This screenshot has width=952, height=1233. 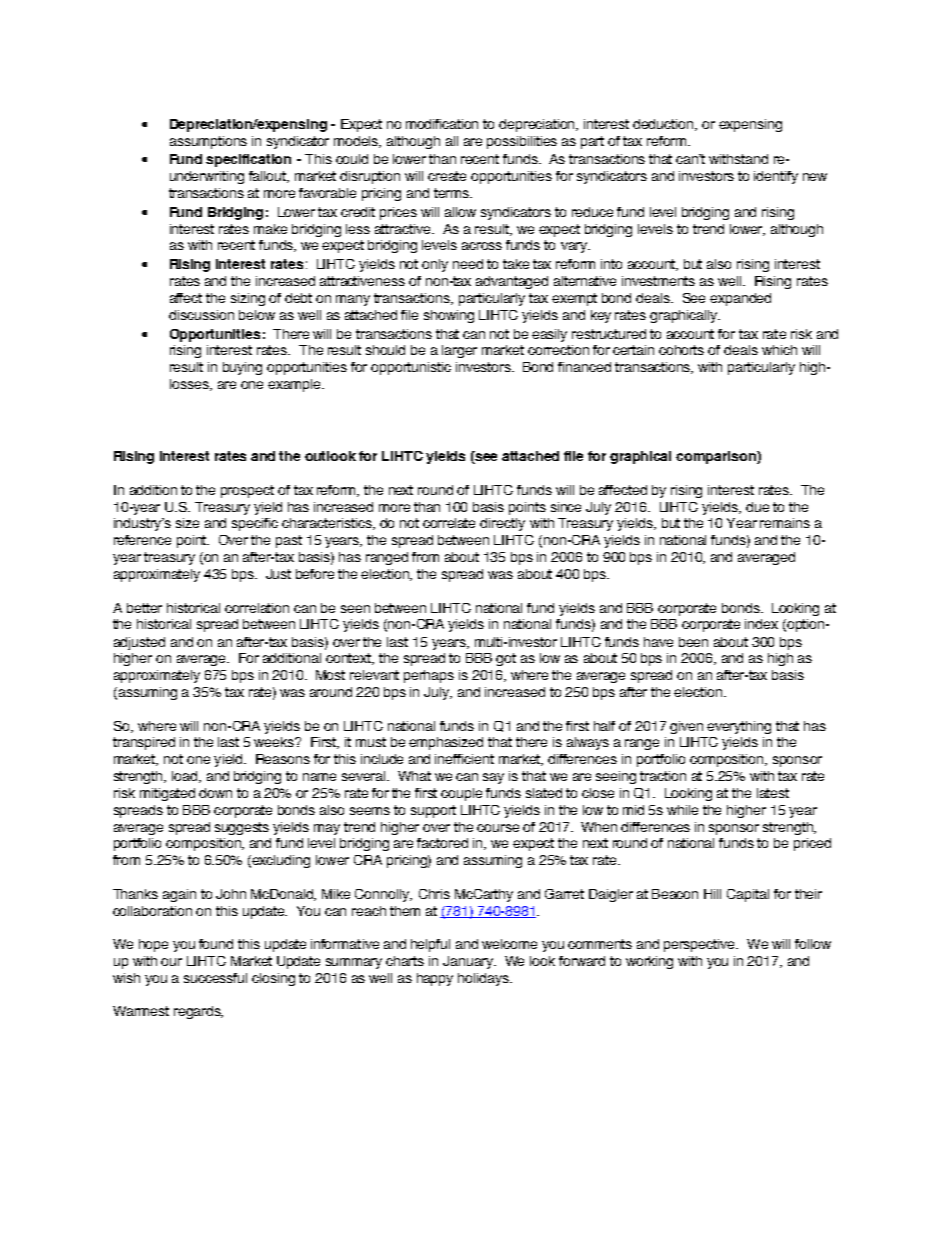 What do you see at coordinates (717, 457) in the screenshot?
I see `comparison` at bounding box center [717, 457].
